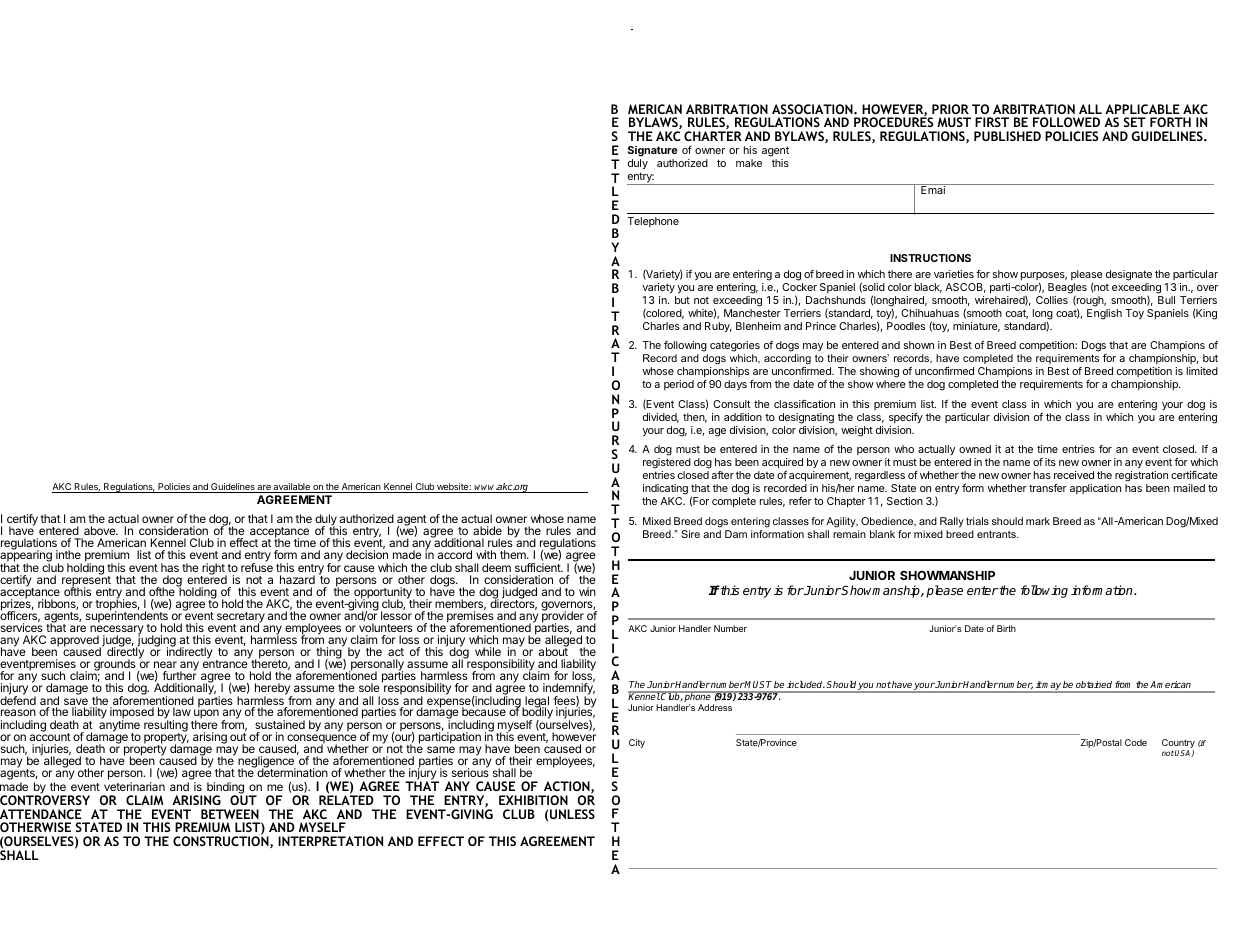 The image size is (1233, 952). I want to click on Sire, so click(690, 534).
